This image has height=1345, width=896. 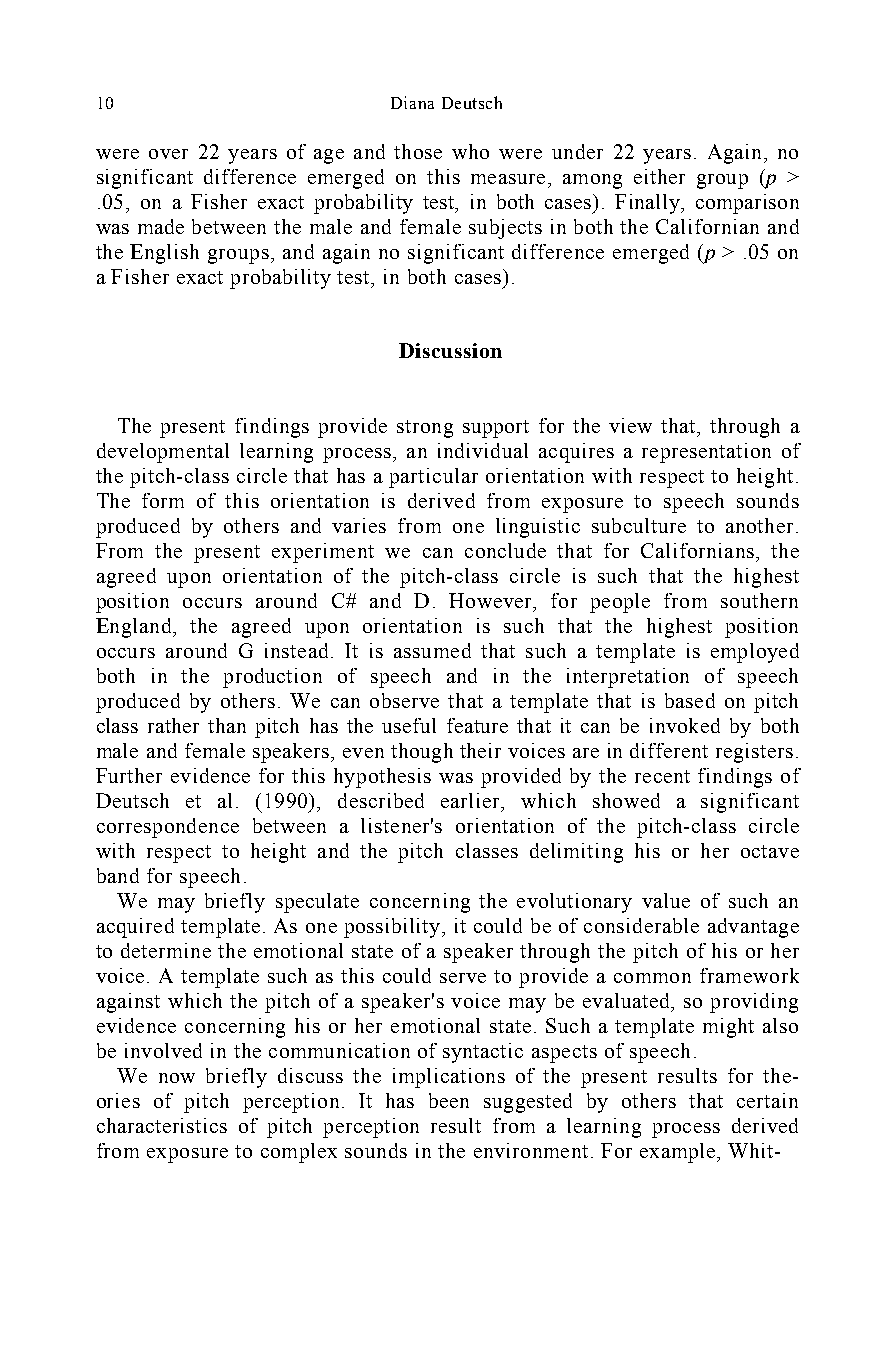 I want to click on England, so click(x=135, y=628).
